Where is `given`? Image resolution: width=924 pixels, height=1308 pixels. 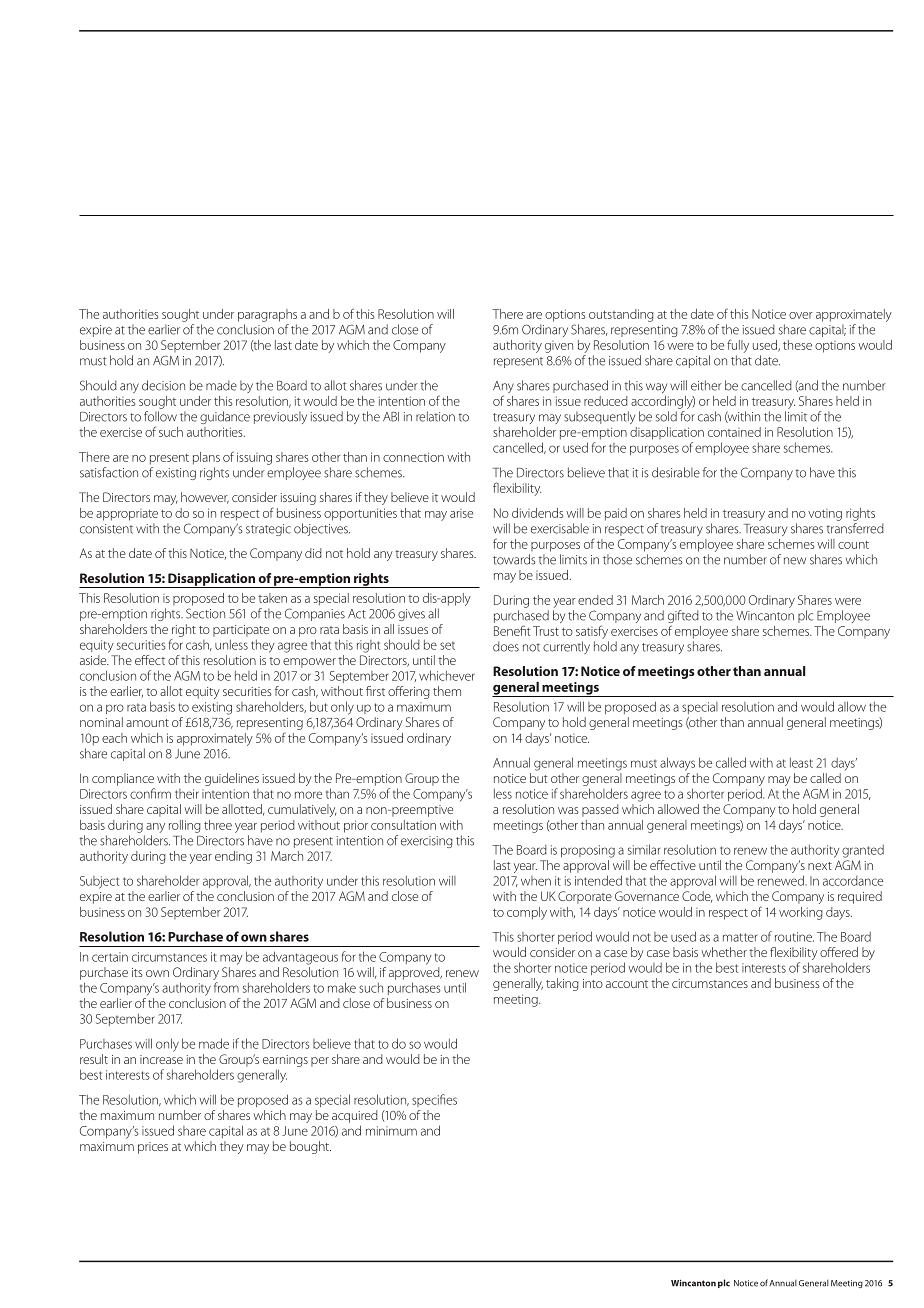
given is located at coordinates (559, 347).
